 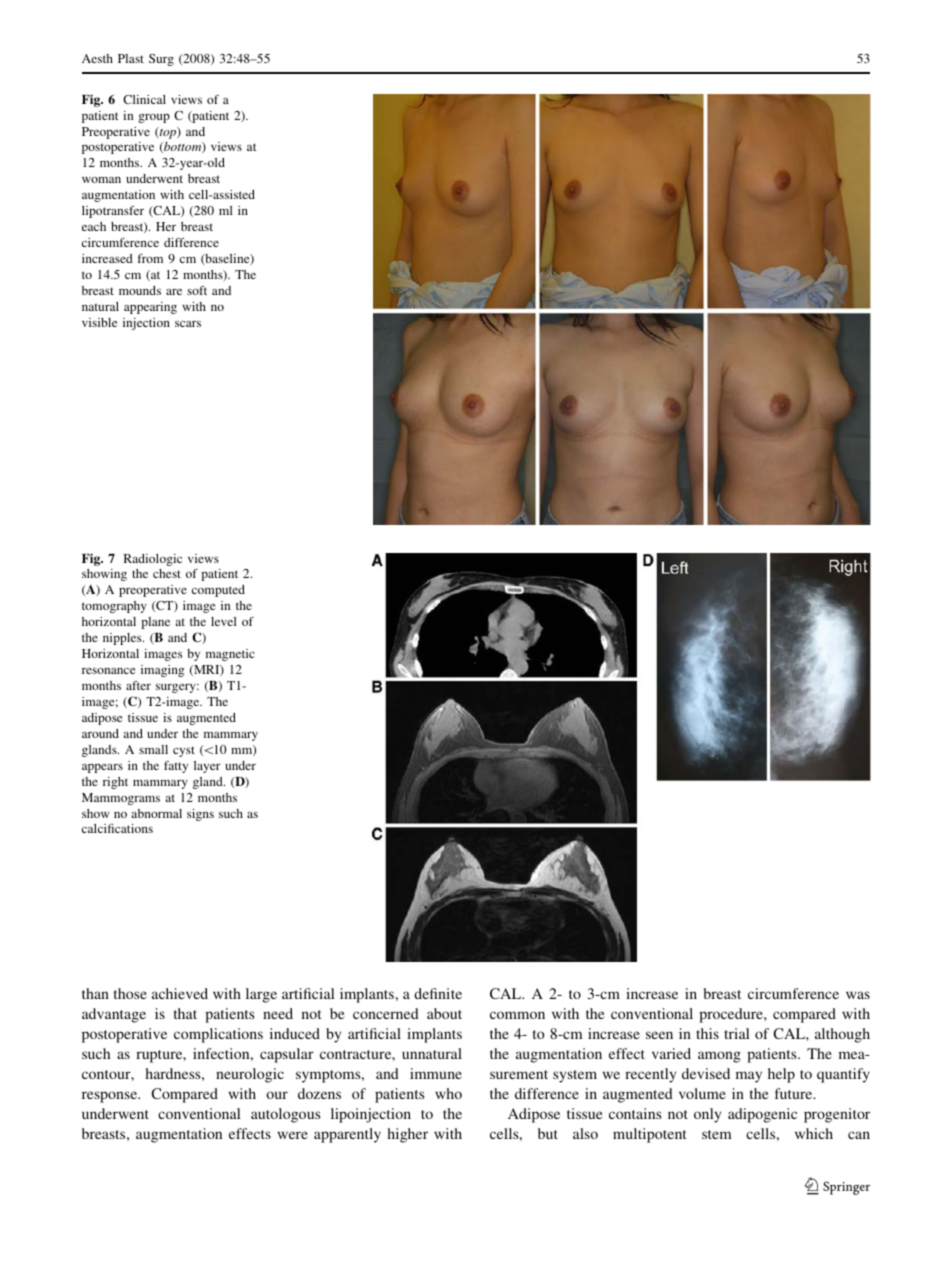 I want to click on Clinical, so click(x=144, y=99).
